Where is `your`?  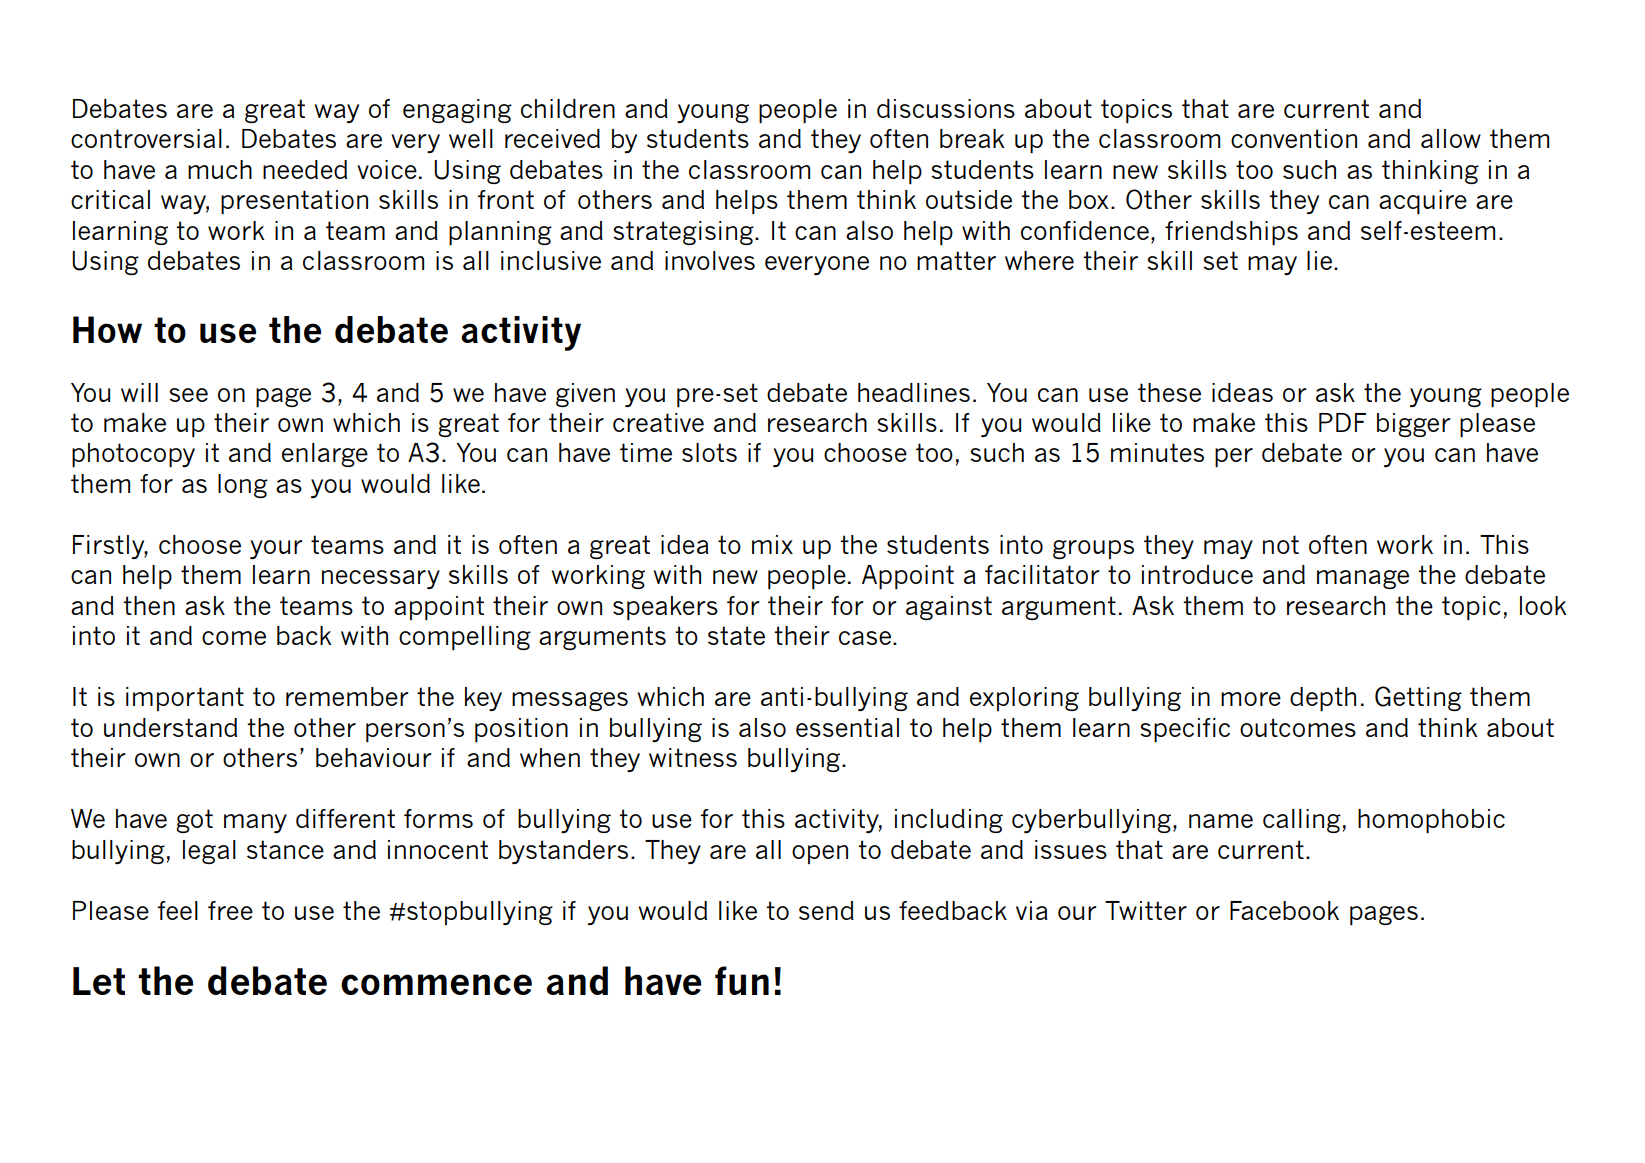
your is located at coordinates (276, 549).
